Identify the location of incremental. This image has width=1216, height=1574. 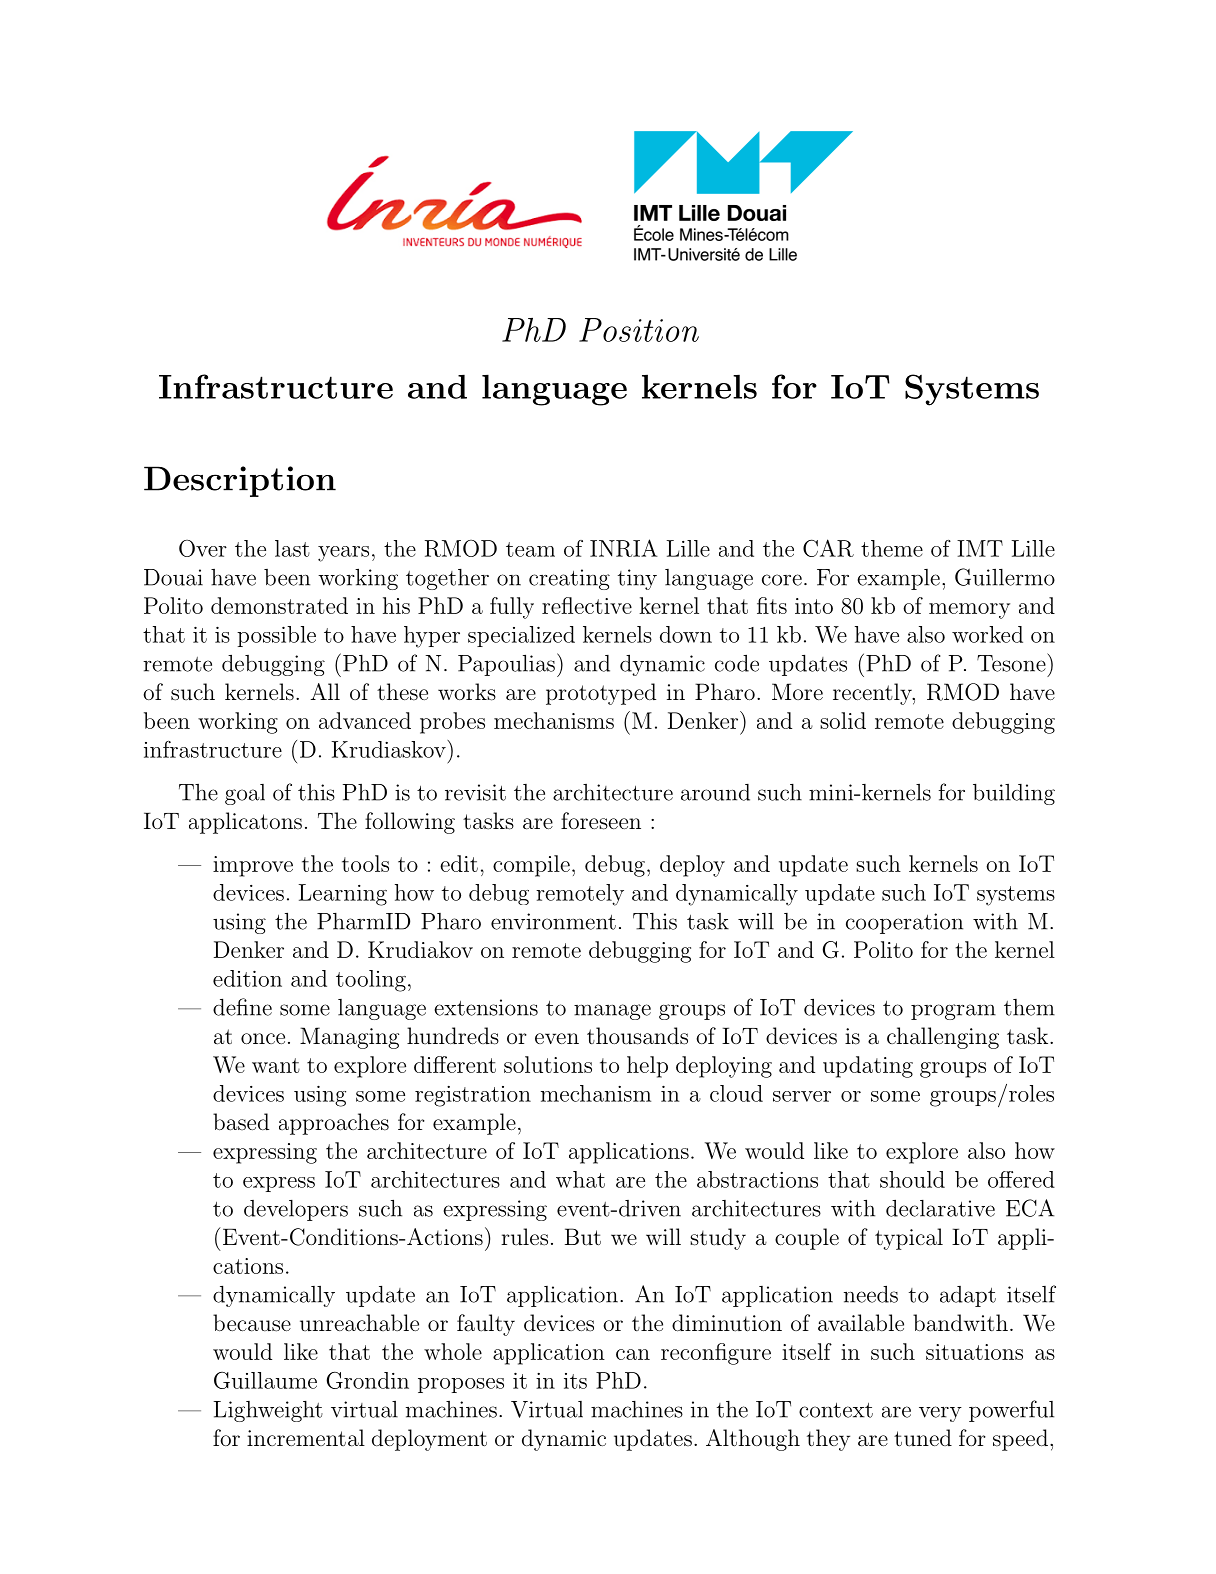
(306, 1438).
